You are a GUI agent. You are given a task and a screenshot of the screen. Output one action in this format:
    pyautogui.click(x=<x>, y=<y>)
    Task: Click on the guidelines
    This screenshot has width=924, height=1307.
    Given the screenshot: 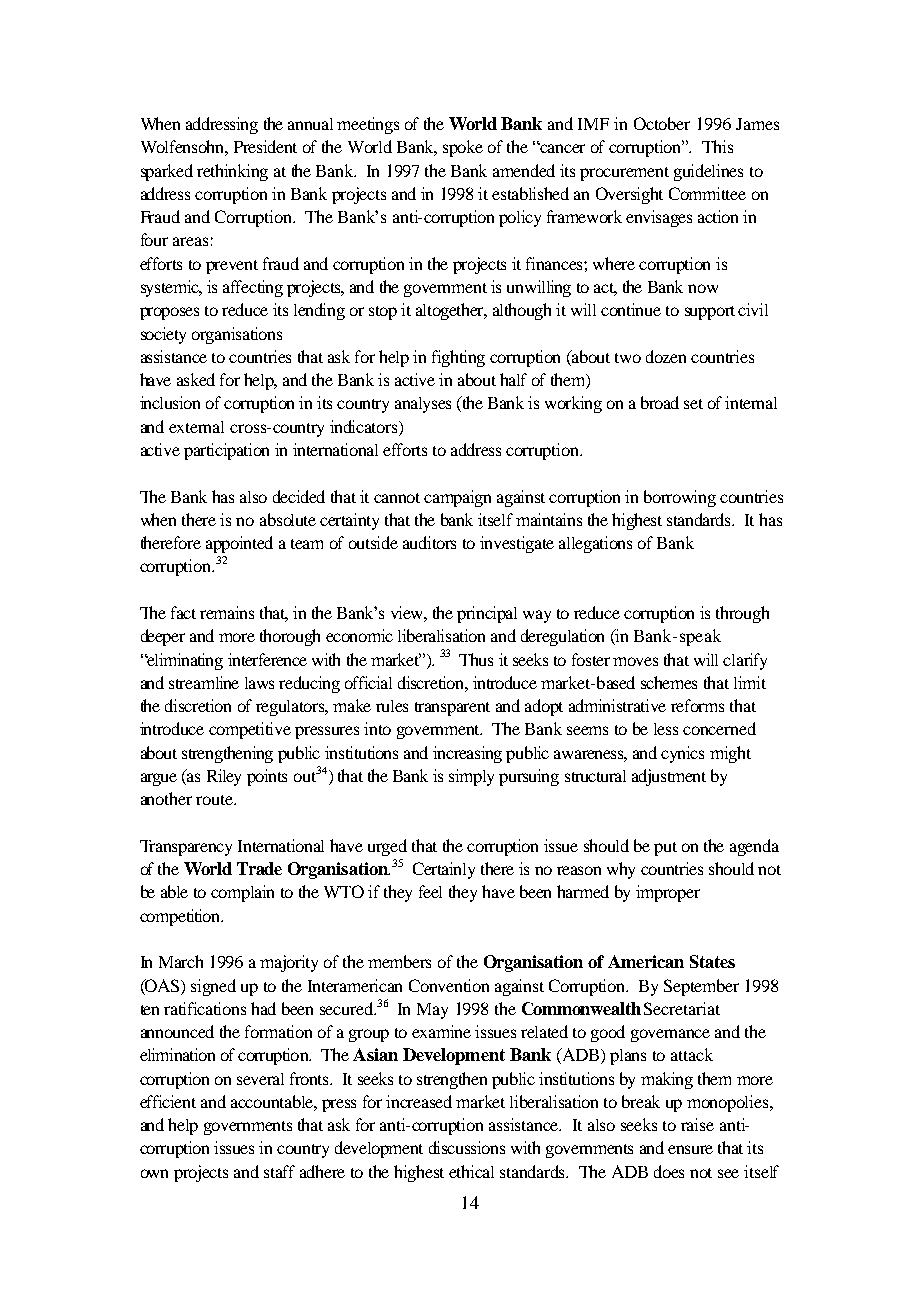 What is the action you would take?
    pyautogui.click(x=708, y=172)
